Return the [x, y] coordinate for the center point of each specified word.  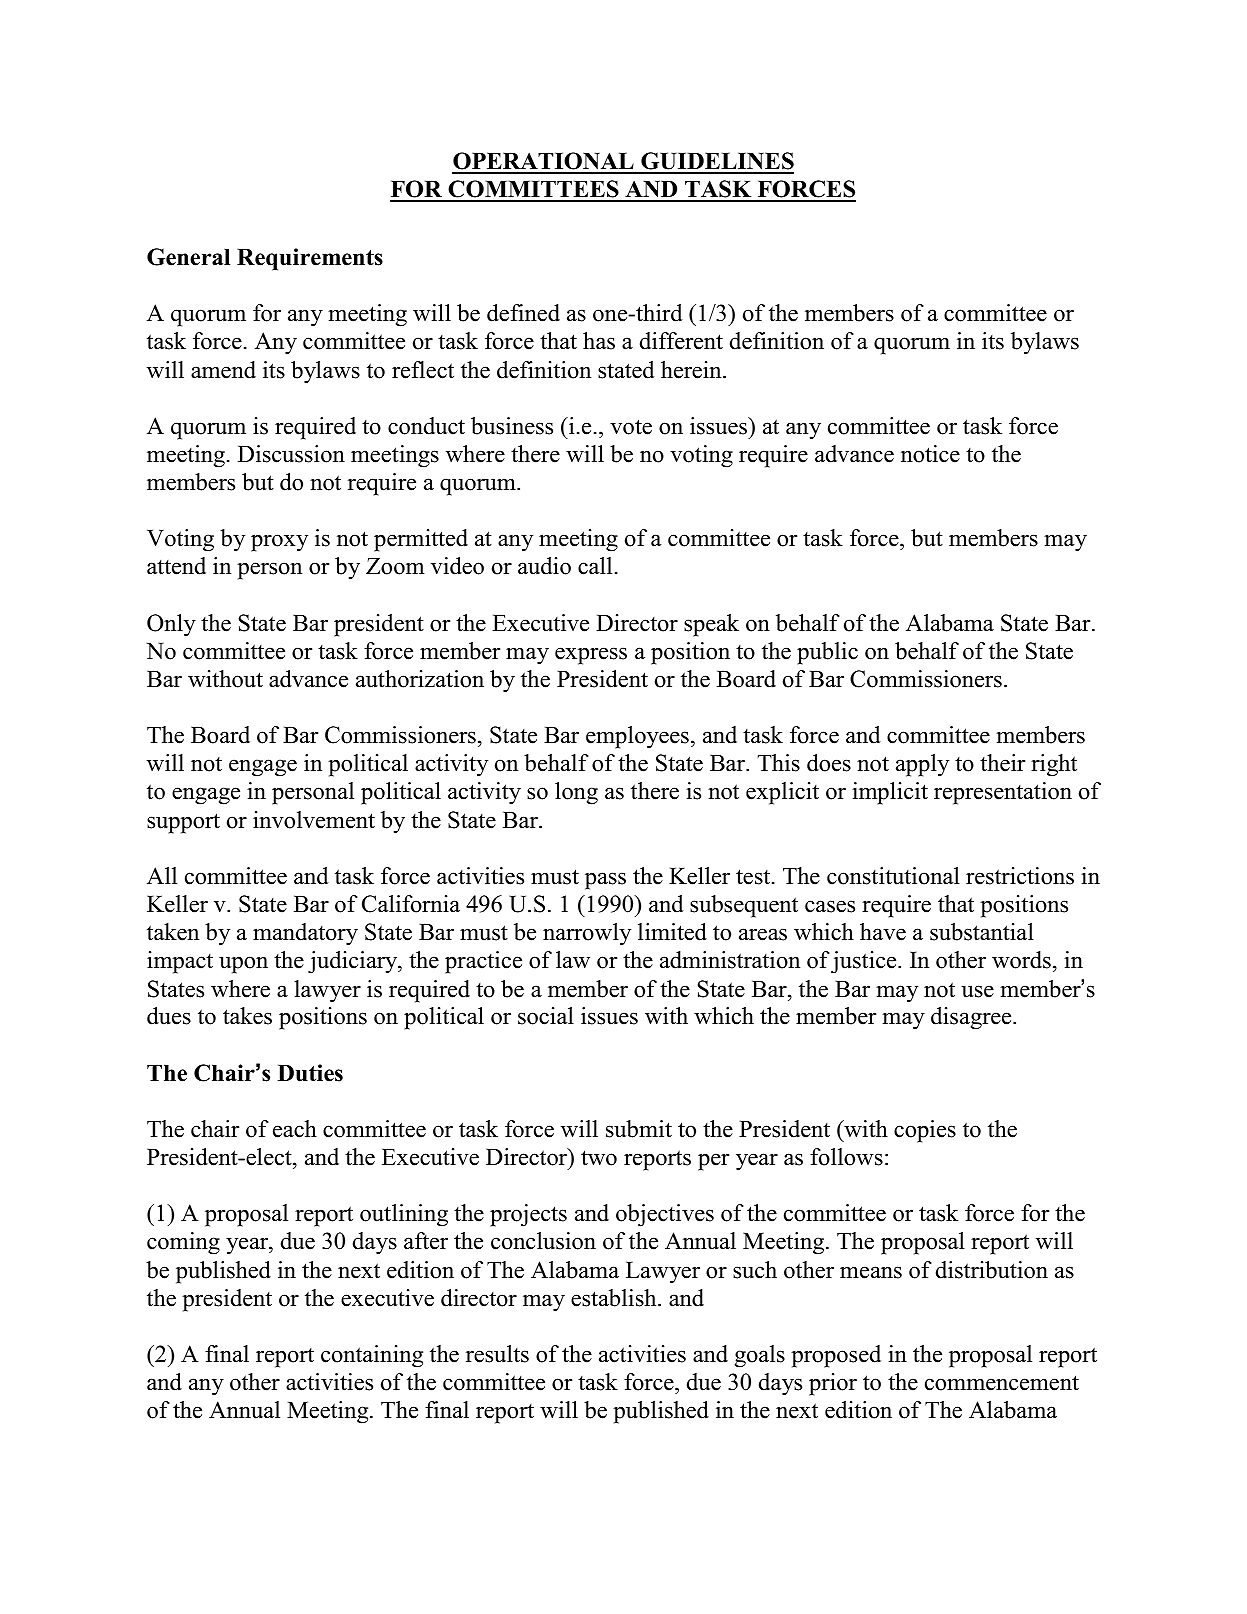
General [188, 257]
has [599, 341]
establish [615, 1298]
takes [247, 1016]
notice [930, 454]
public [827, 653]
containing [372, 1356]
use [977, 991]
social [546, 1016]
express [591, 656]
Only [171, 625]
